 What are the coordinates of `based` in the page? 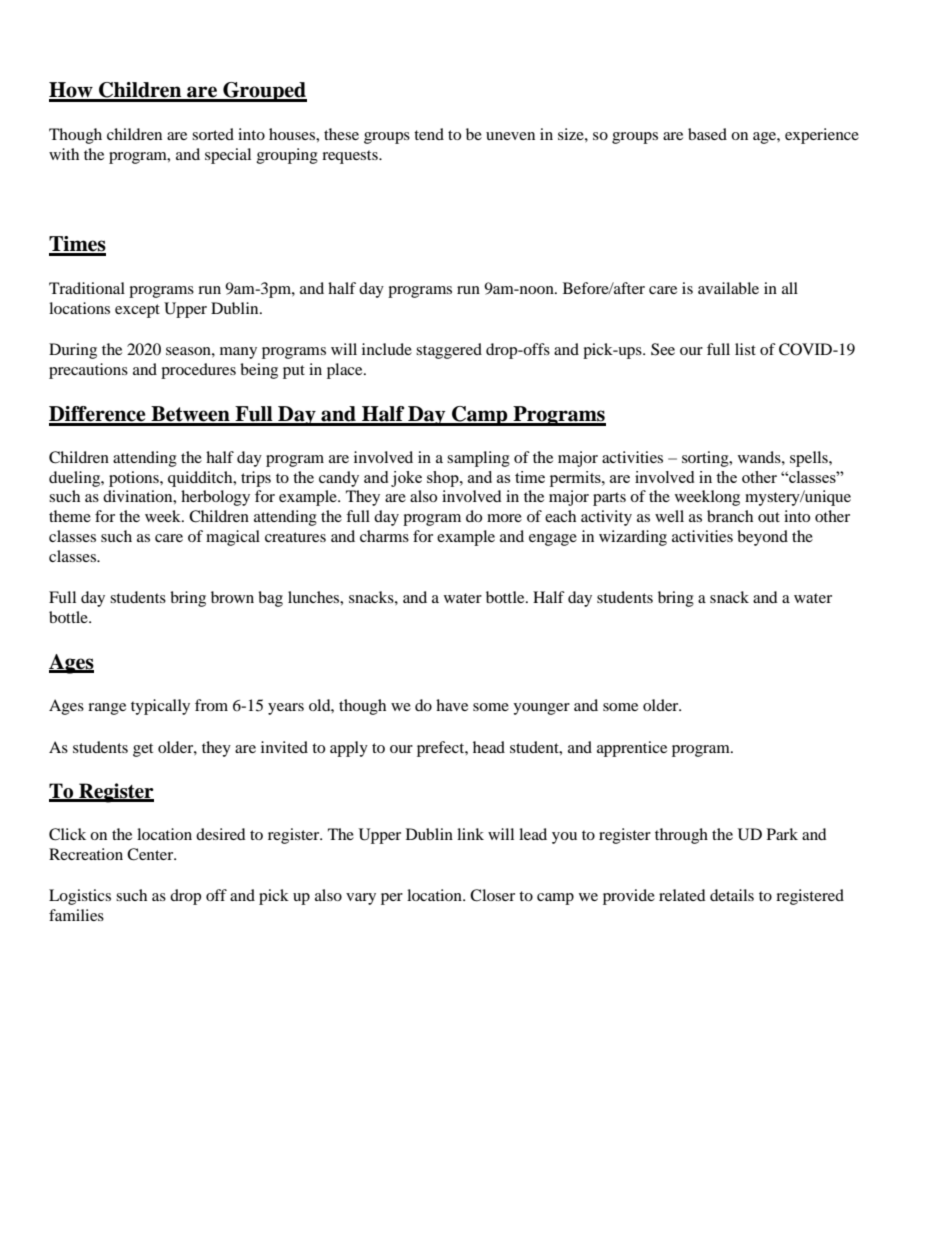 It's located at (707, 134).
